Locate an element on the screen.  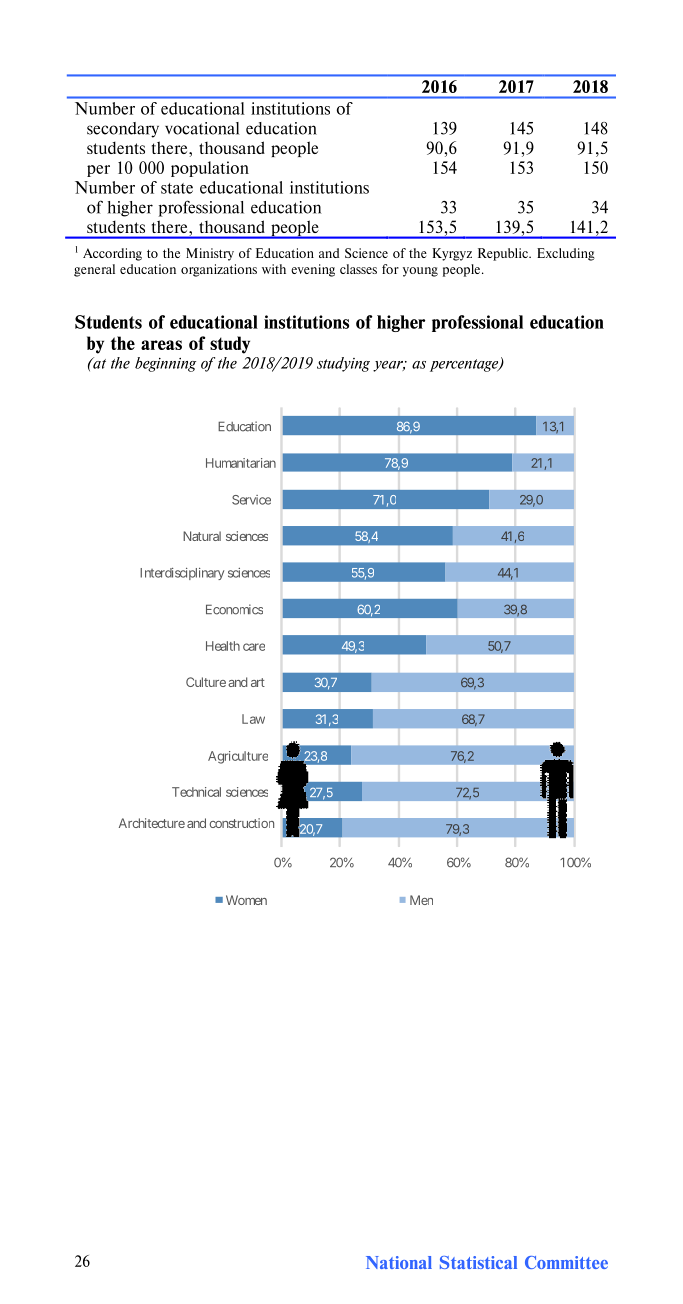
state is located at coordinates (177, 188).
